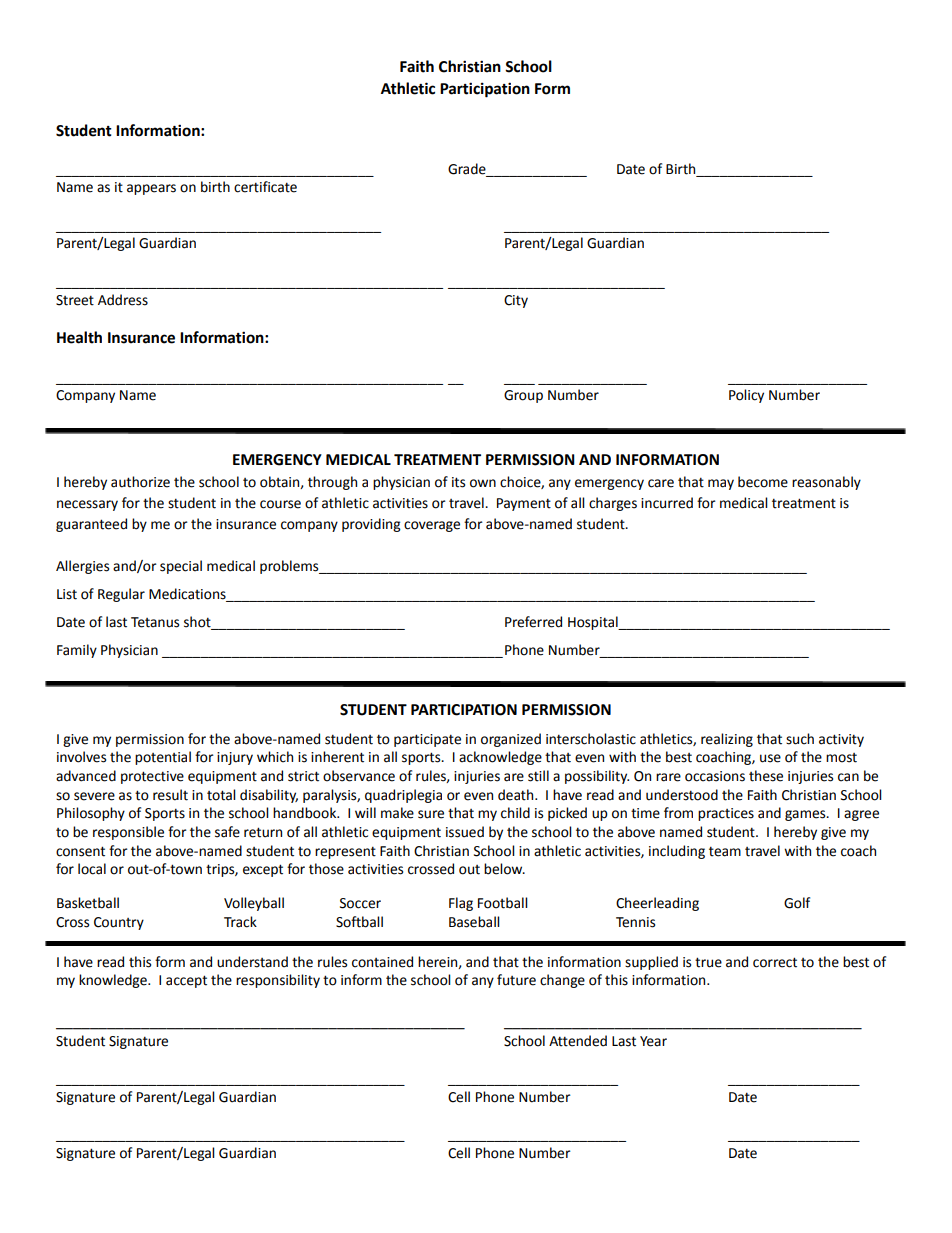  Describe the element at coordinates (155, 622) in the screenshot. I see `Tetanus` at that location.
